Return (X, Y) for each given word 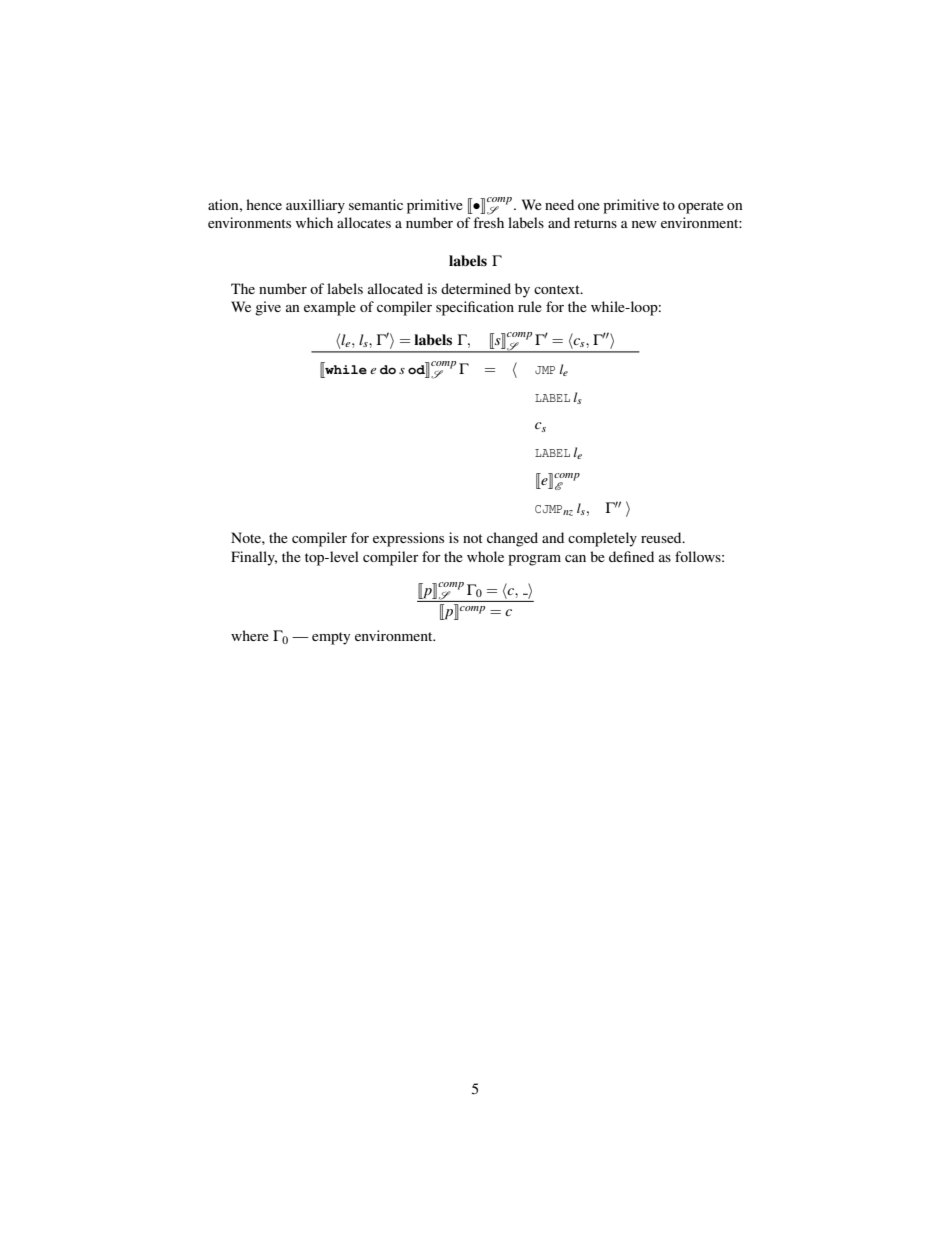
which (314, 222)
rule (530, 306)
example (330, 308)
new (644, 224)
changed (512, 539)
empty (331, 638)
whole (485, 556)
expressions (408, 539)
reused (662, 537)
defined (631, 556)
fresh (488, 222)
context (558, 289)
